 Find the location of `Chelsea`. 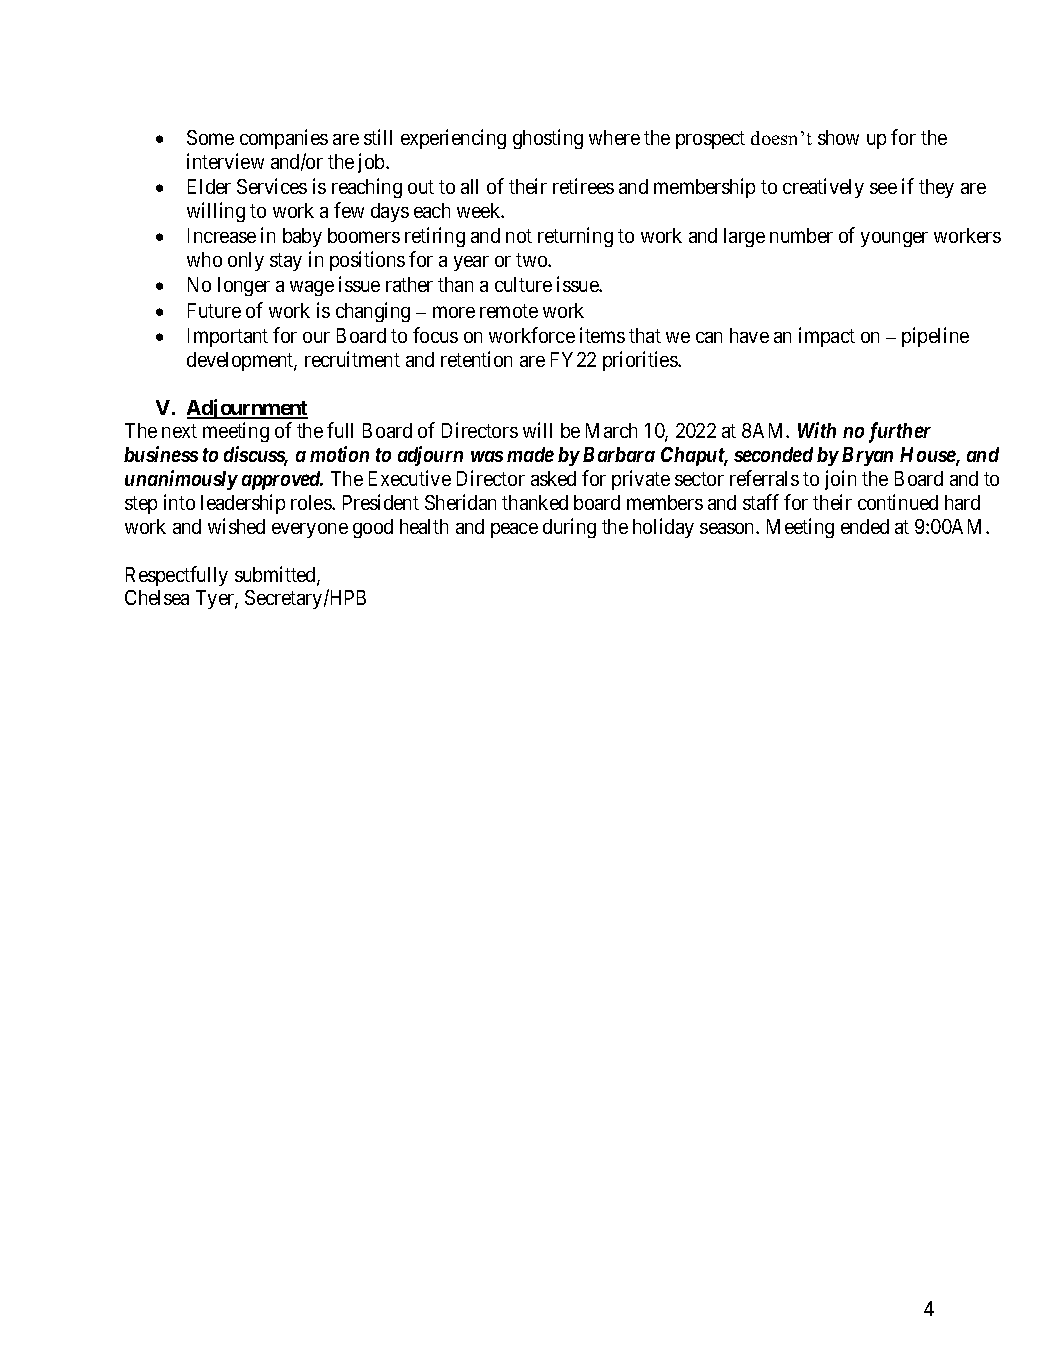

Chelsea is located at coordinates (157, 597).
